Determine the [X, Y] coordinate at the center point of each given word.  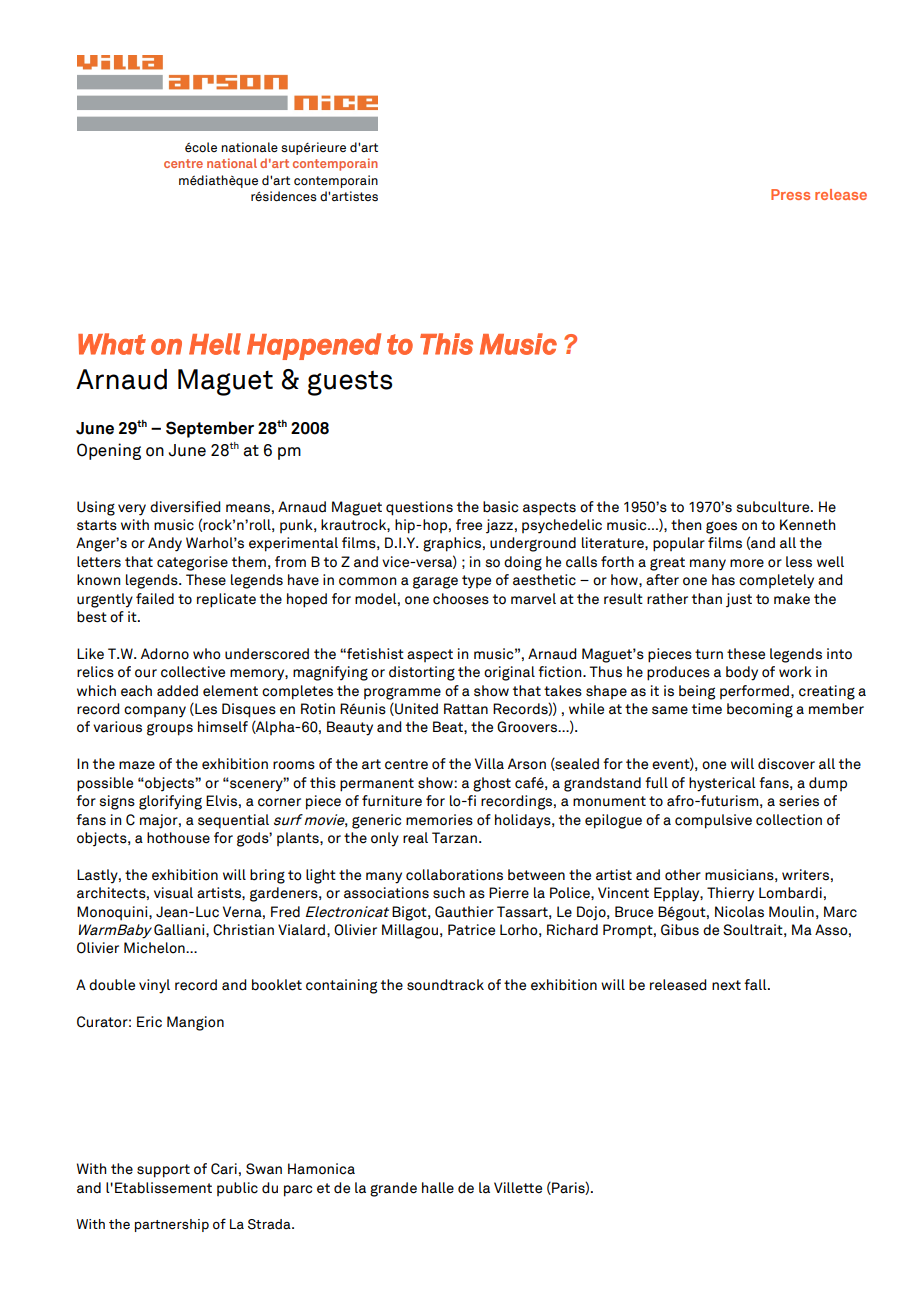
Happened [314, 346]
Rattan [466, 709]
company [155, 712]
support [163, 1171]
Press [790, 194]
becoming [760, 710]
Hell [215, 344]
